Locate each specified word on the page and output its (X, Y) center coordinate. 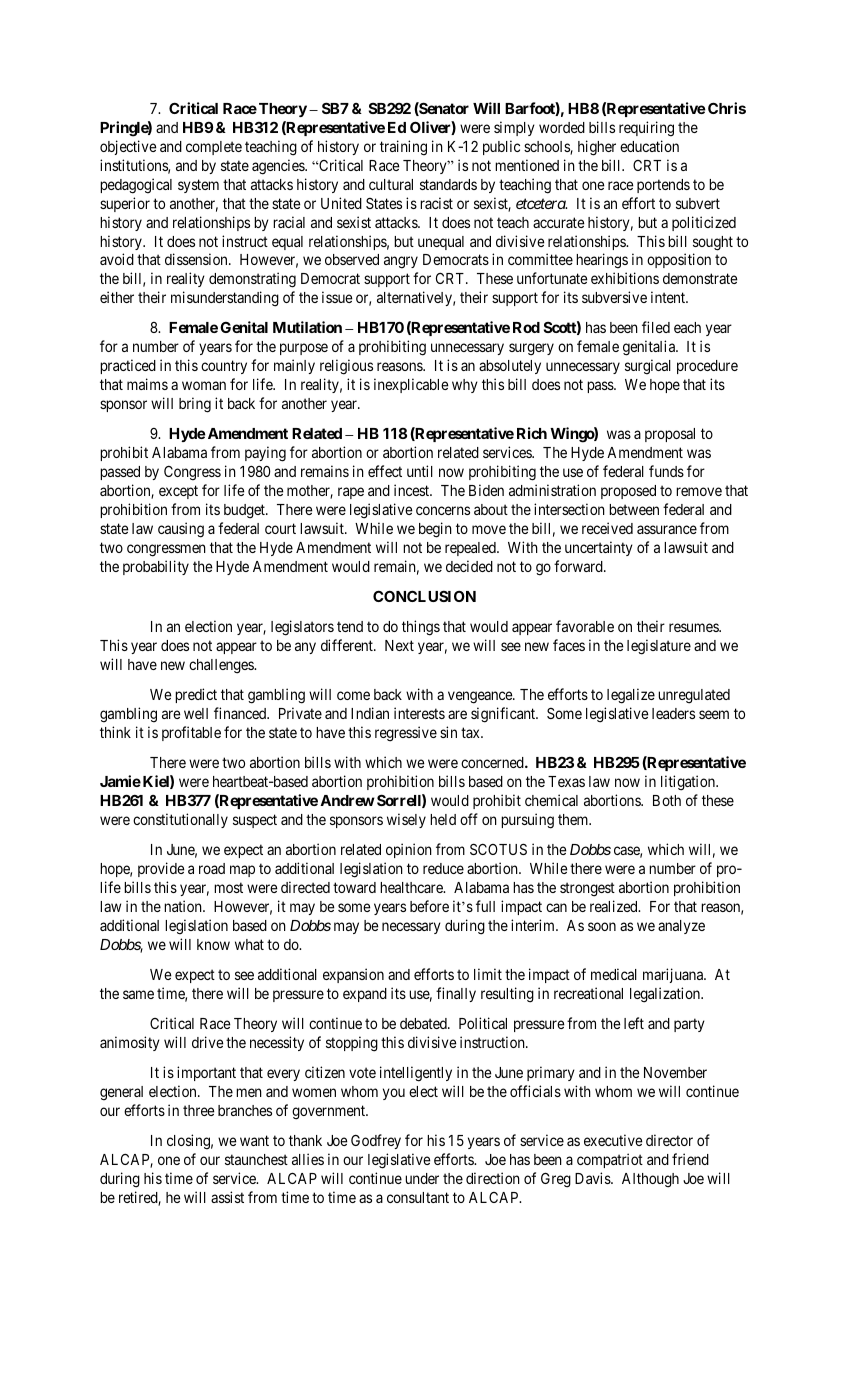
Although (650, 1180)
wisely (406, 820)
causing (181, 530)
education (649, 146)
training (403, 148)
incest (413, 490)
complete (214, 148)
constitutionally (180, 820)
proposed (628, 492)
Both (667, 800)
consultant (418, 1197)
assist (227, 1197)
